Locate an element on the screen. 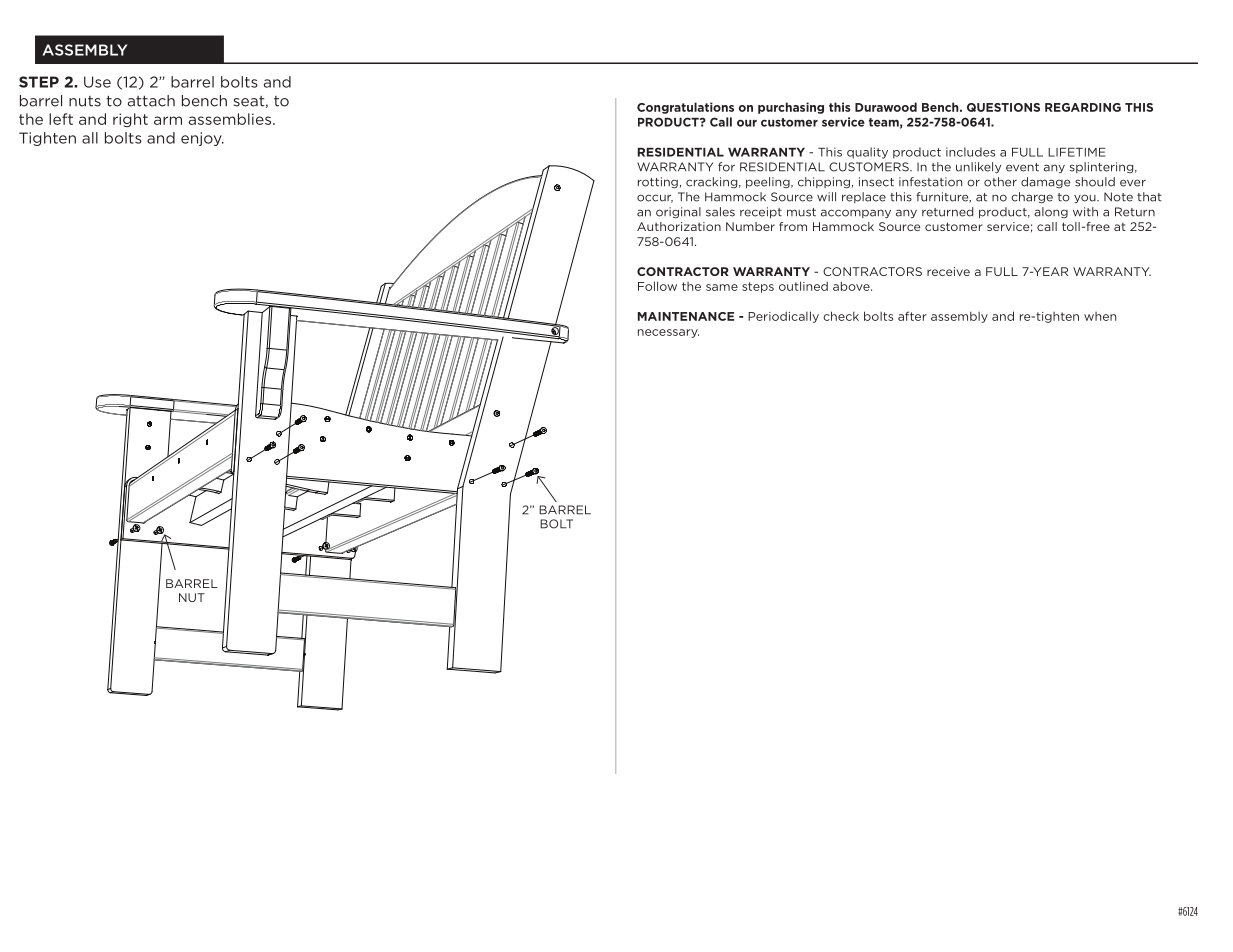 The width and height of the screenshot is (1233, 952). when is located at coordinates (1100, 316).
